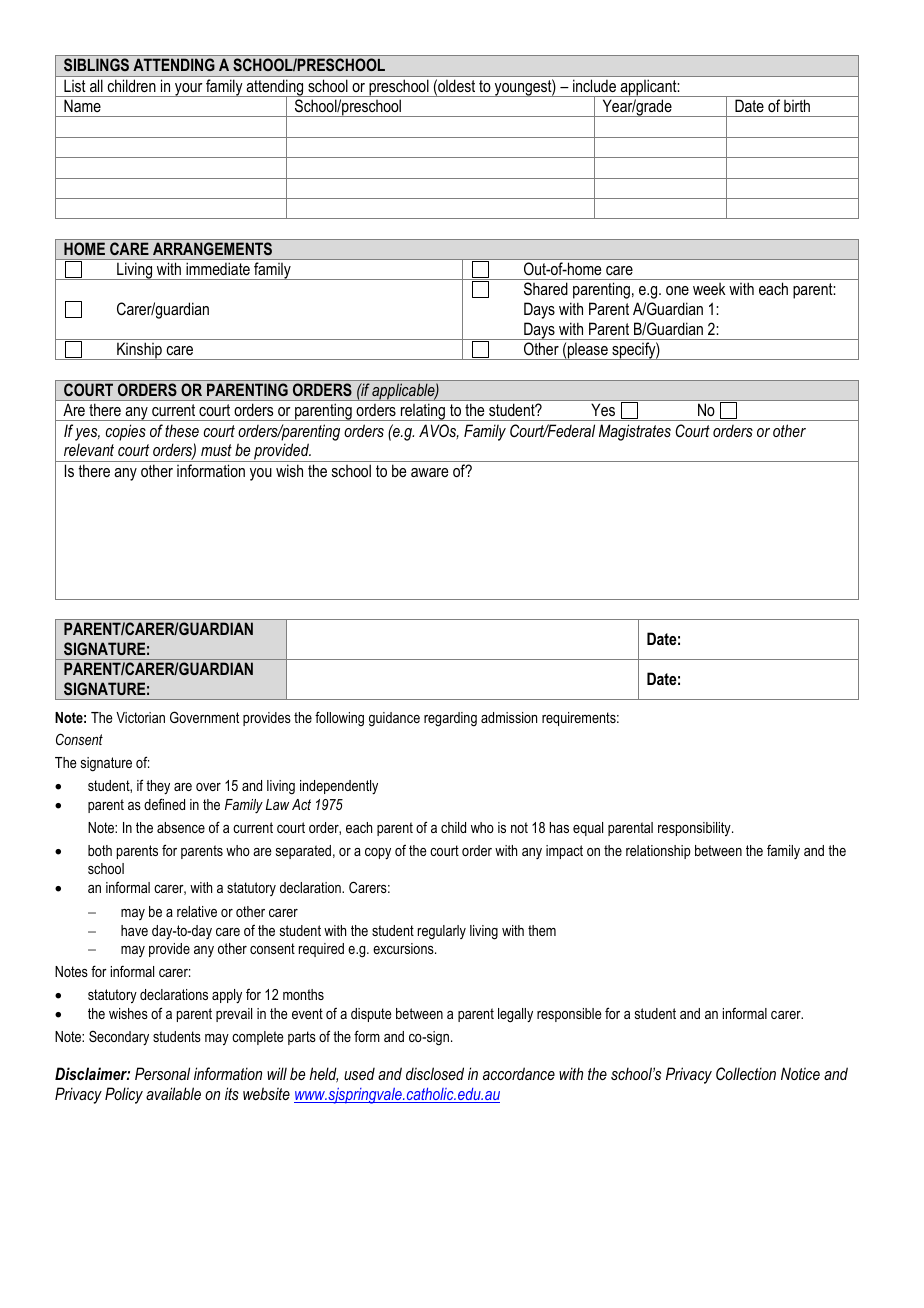 The height and width of the document is (1308, 924). Describe the element at coordinates (182, 430) in the document. I see `these` at that location.
